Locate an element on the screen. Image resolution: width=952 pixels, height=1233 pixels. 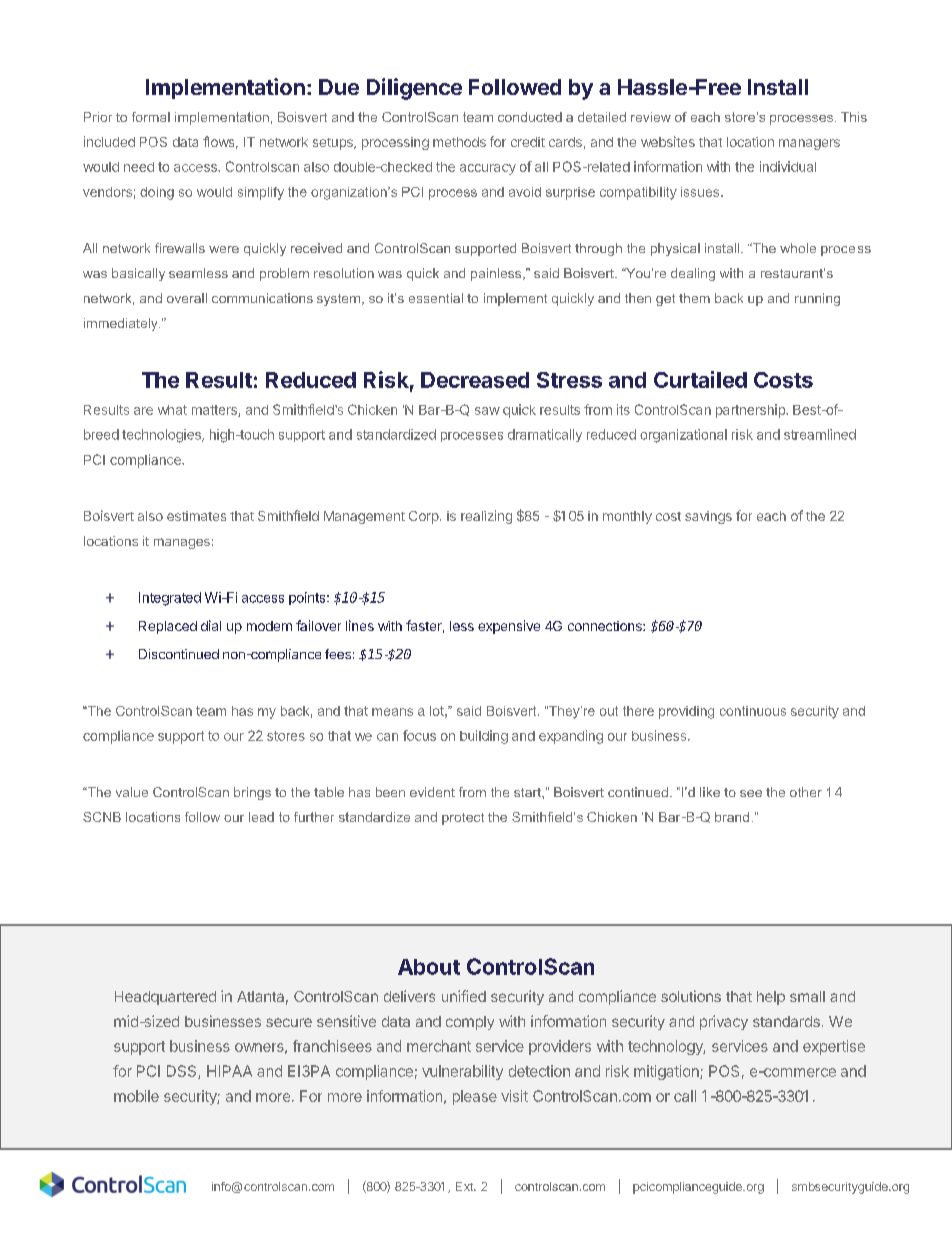
estimates is located at coordinates (196, 516).
